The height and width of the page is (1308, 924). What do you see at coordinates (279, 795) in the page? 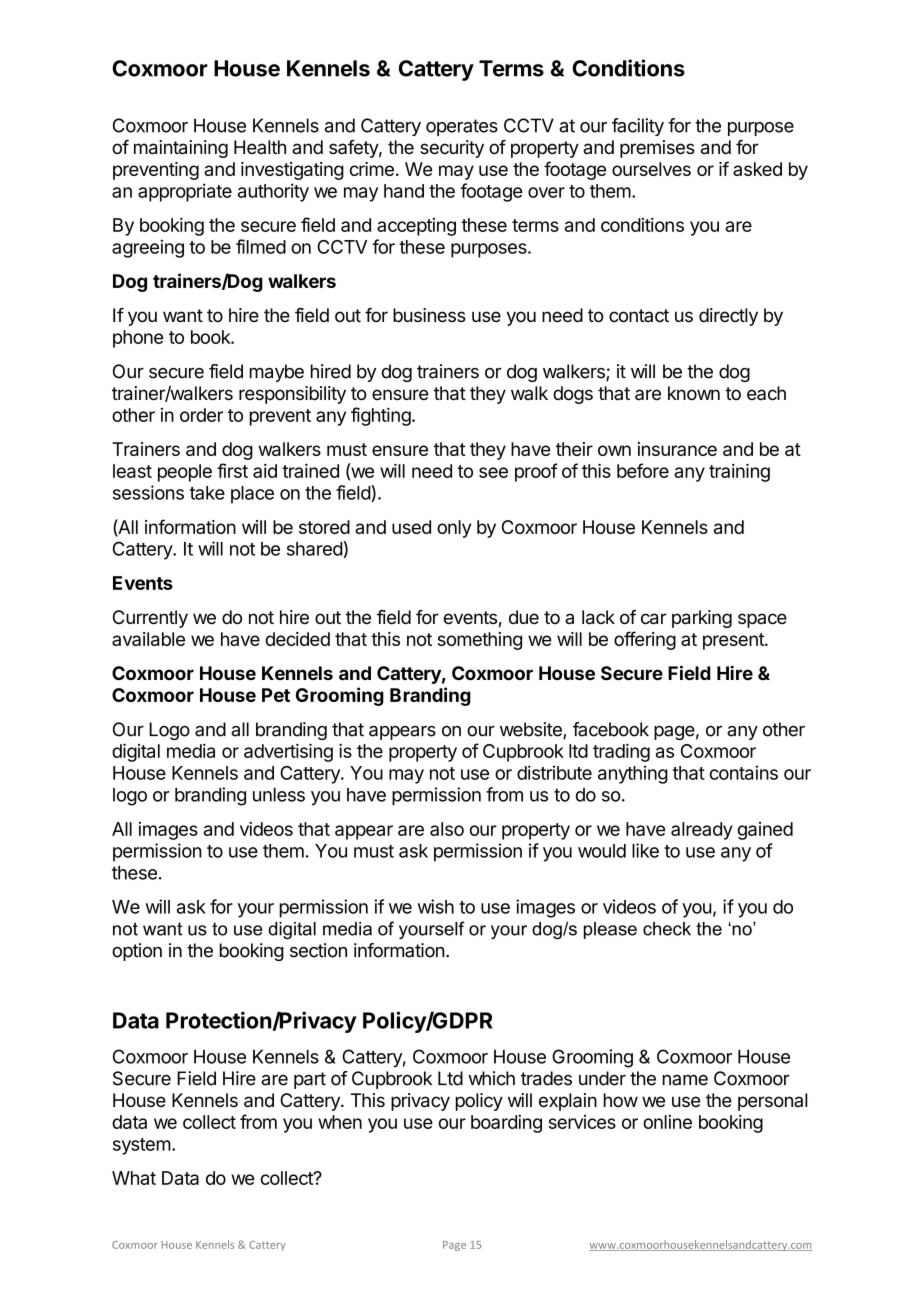
I see `unless` at bounding box center [279, 795].
